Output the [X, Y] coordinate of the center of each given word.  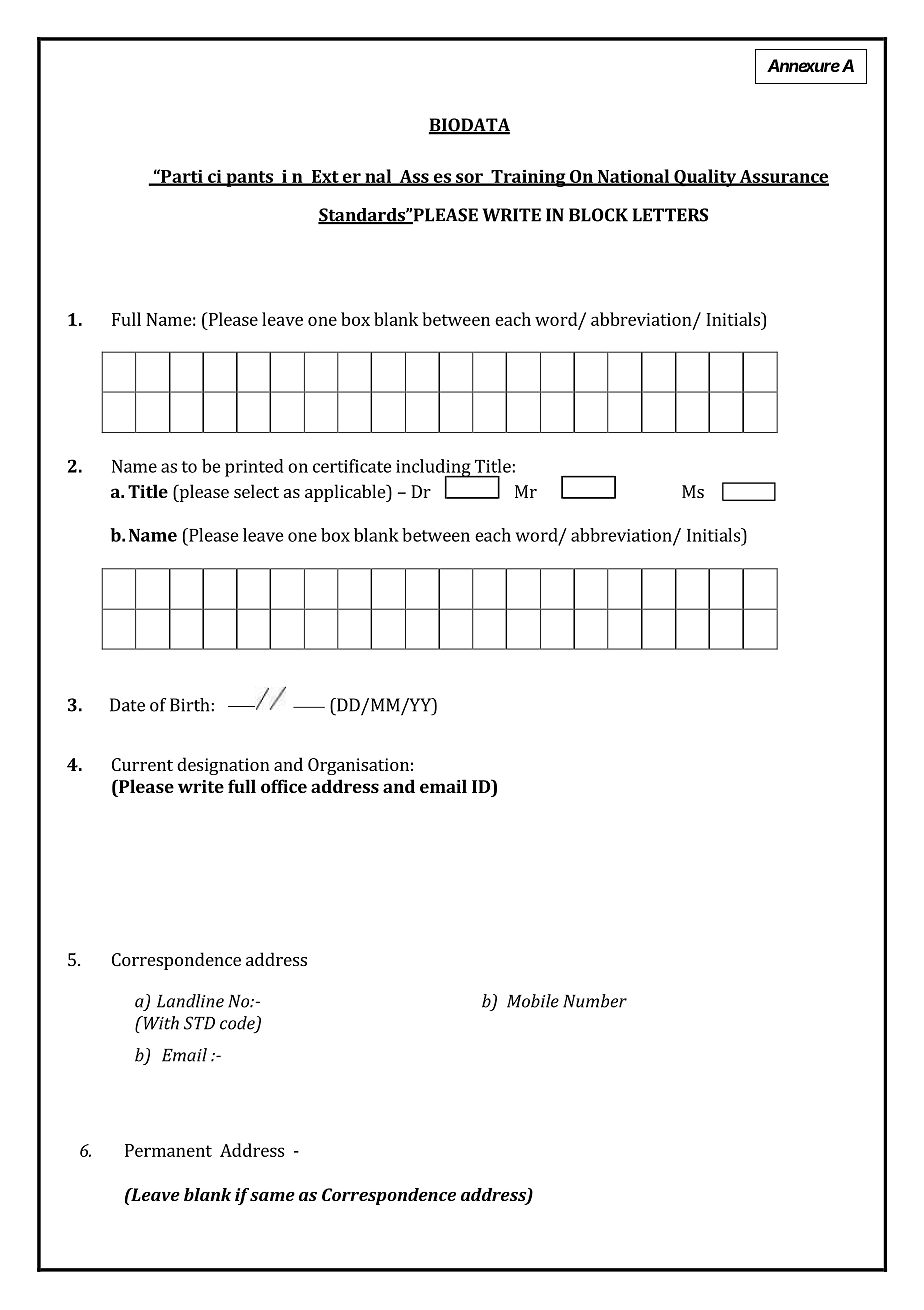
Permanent [168, 1150]
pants [249, 179]
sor [469, 179]
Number [595, 1001]
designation [223, 766]
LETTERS [670, 215]
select [256, 491]
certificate [352, 466]
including [434, 469]
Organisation [358, 766]
